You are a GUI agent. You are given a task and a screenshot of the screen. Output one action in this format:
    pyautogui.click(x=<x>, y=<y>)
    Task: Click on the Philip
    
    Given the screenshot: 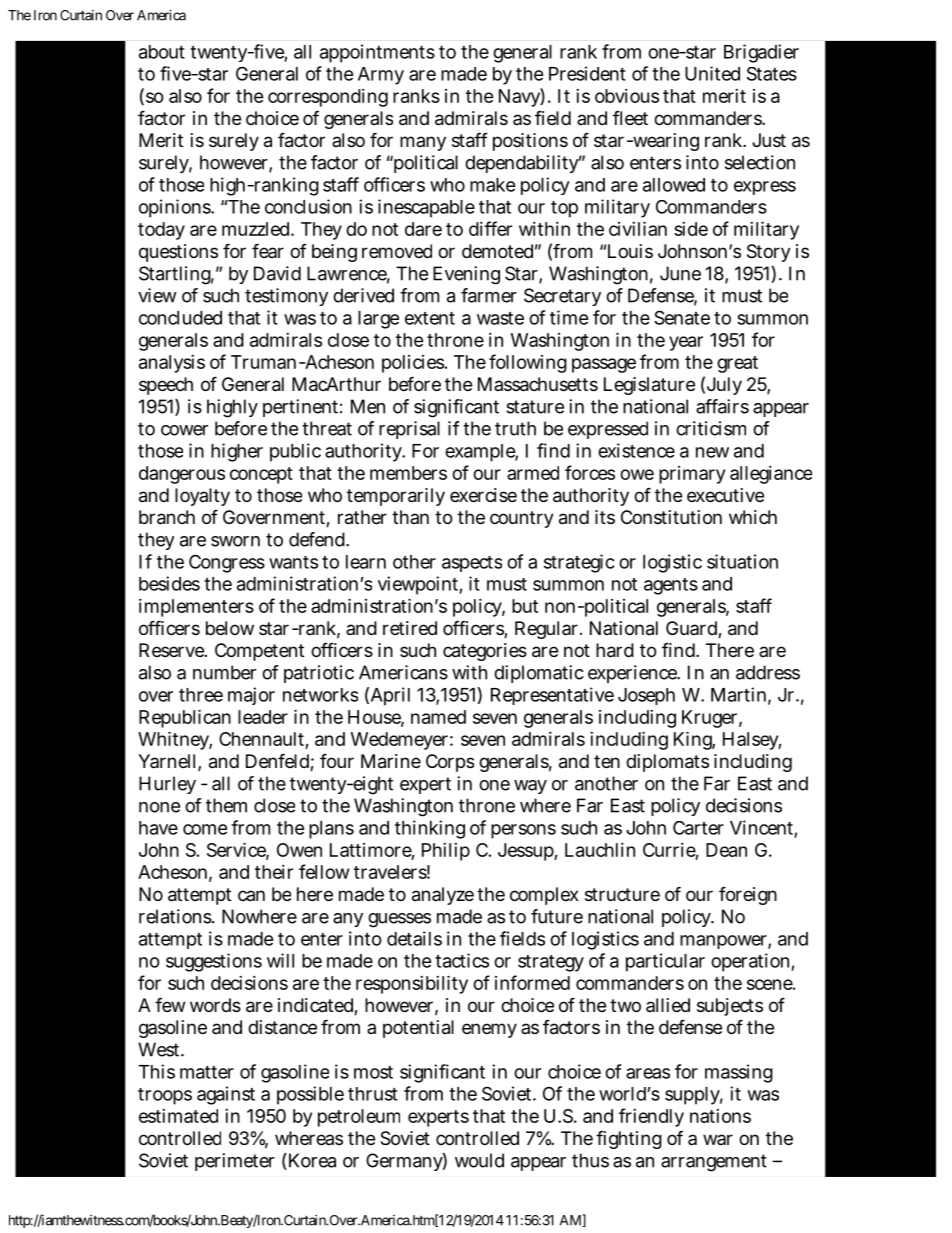 What is the action you would take?
    pyautogui.click(x=446, y=852)
